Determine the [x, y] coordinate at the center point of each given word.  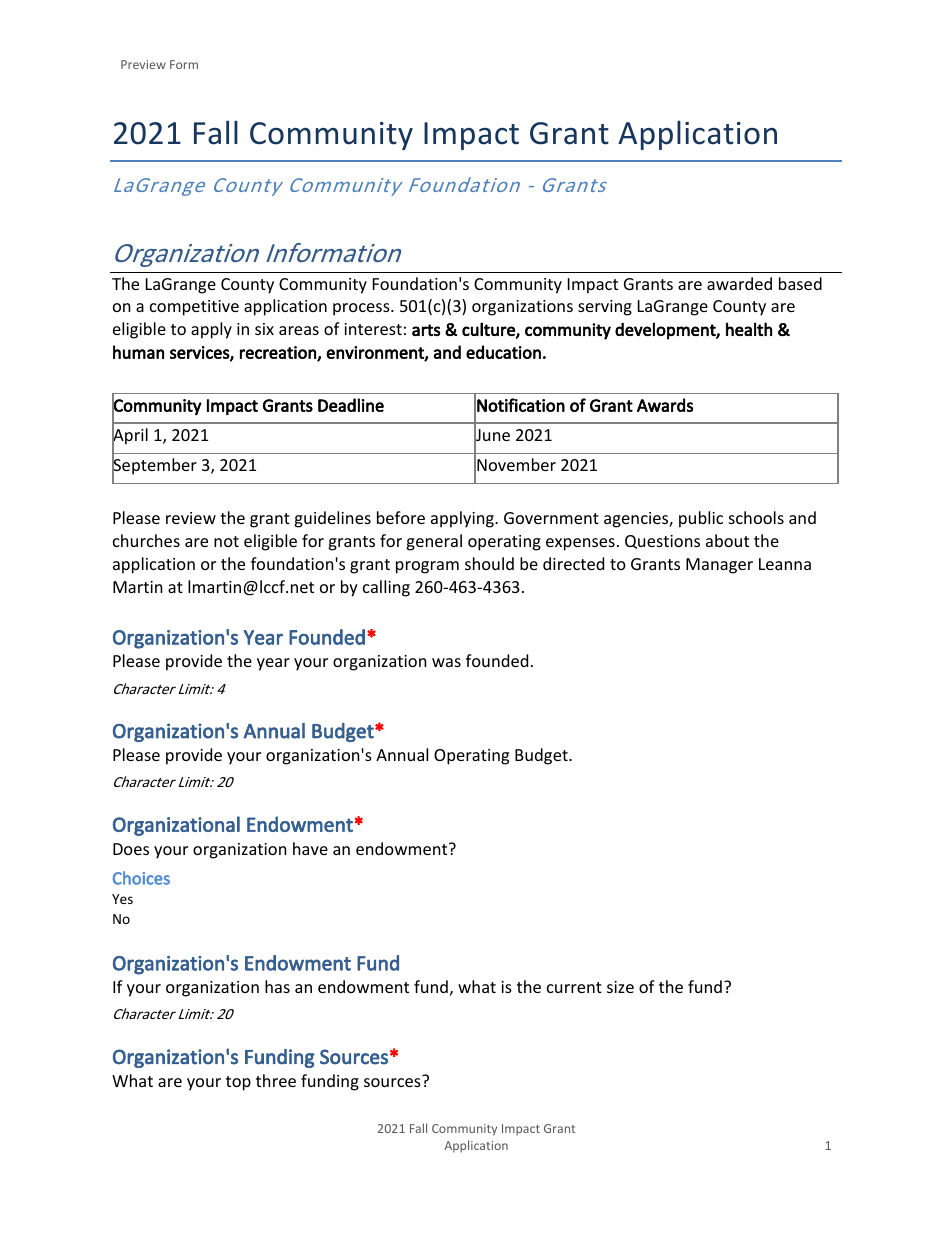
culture [489, 330]
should [489, 563]
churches [146, 540]
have [310, 848]
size [620, 987]
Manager [719, 566]
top [238, 1083]
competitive [194, 308]
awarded [739, 283]
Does [131, 849]
